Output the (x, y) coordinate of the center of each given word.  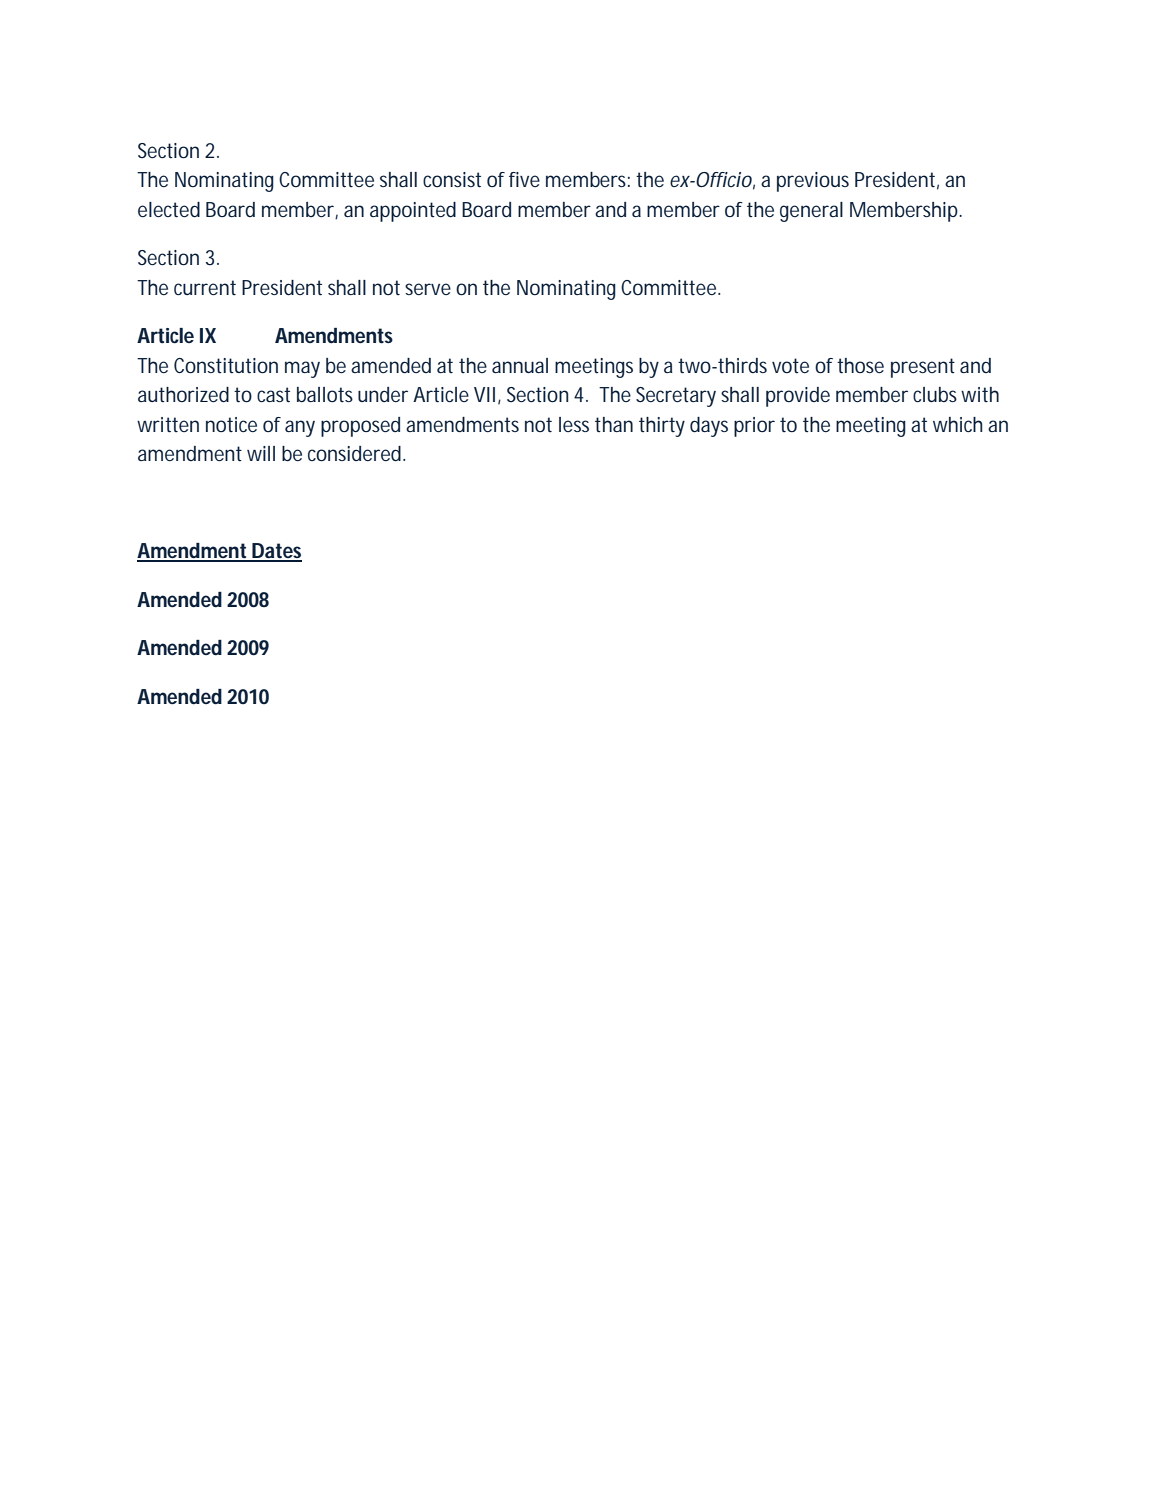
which (958, 424)
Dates (276, 552)
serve (428, 289)
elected (169, 210)
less (574, 424)
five (524, 179)
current (205, 287)
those (860, 366)
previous (813, 182)
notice (231, 424)
